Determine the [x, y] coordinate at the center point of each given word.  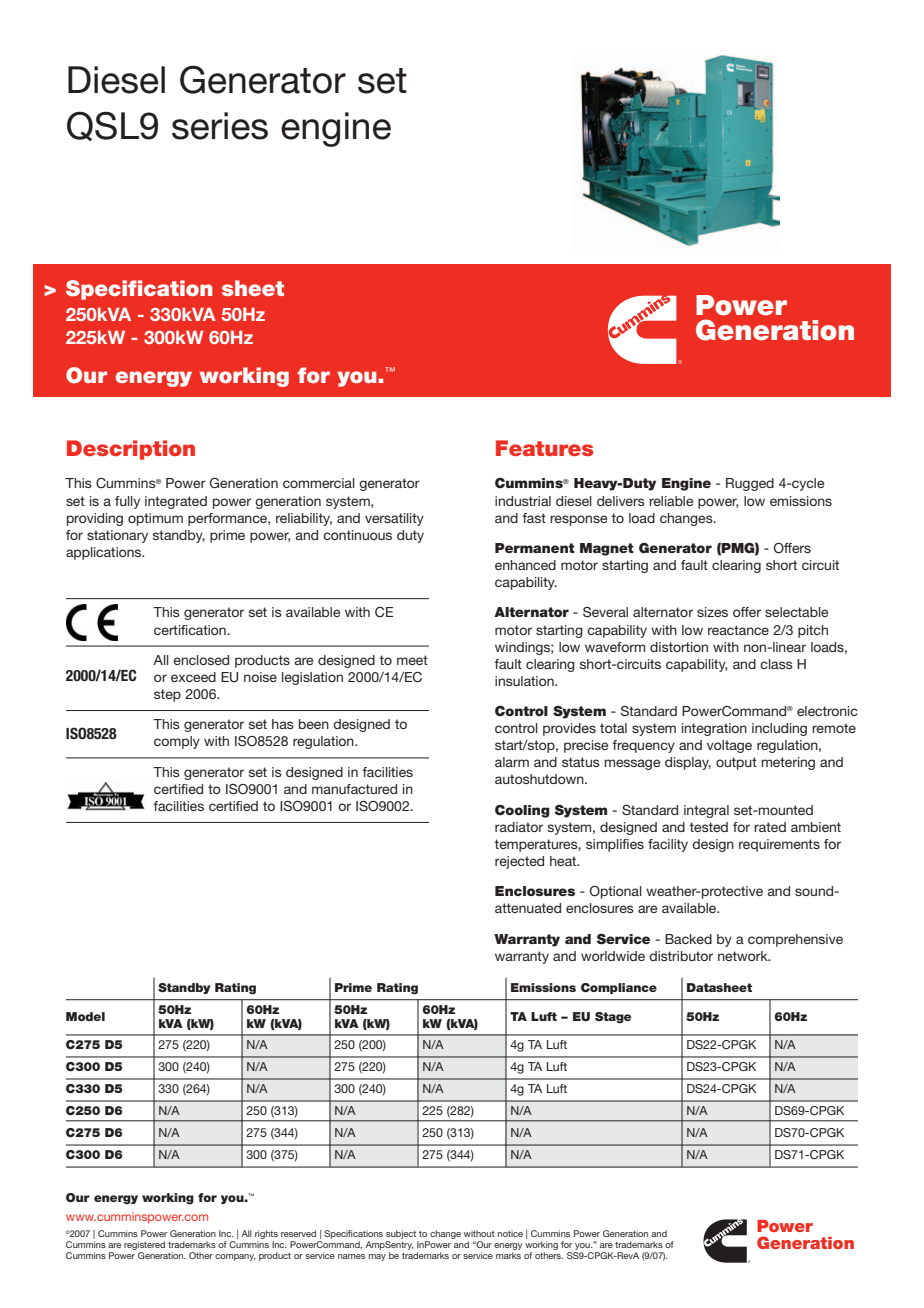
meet [412, 660]
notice [510, 1233]
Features [544, 448]
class [776, 664]
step [167, 695]
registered [144, 1245]
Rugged [750, 484]
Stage [613, 1018]
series [220, 126]
